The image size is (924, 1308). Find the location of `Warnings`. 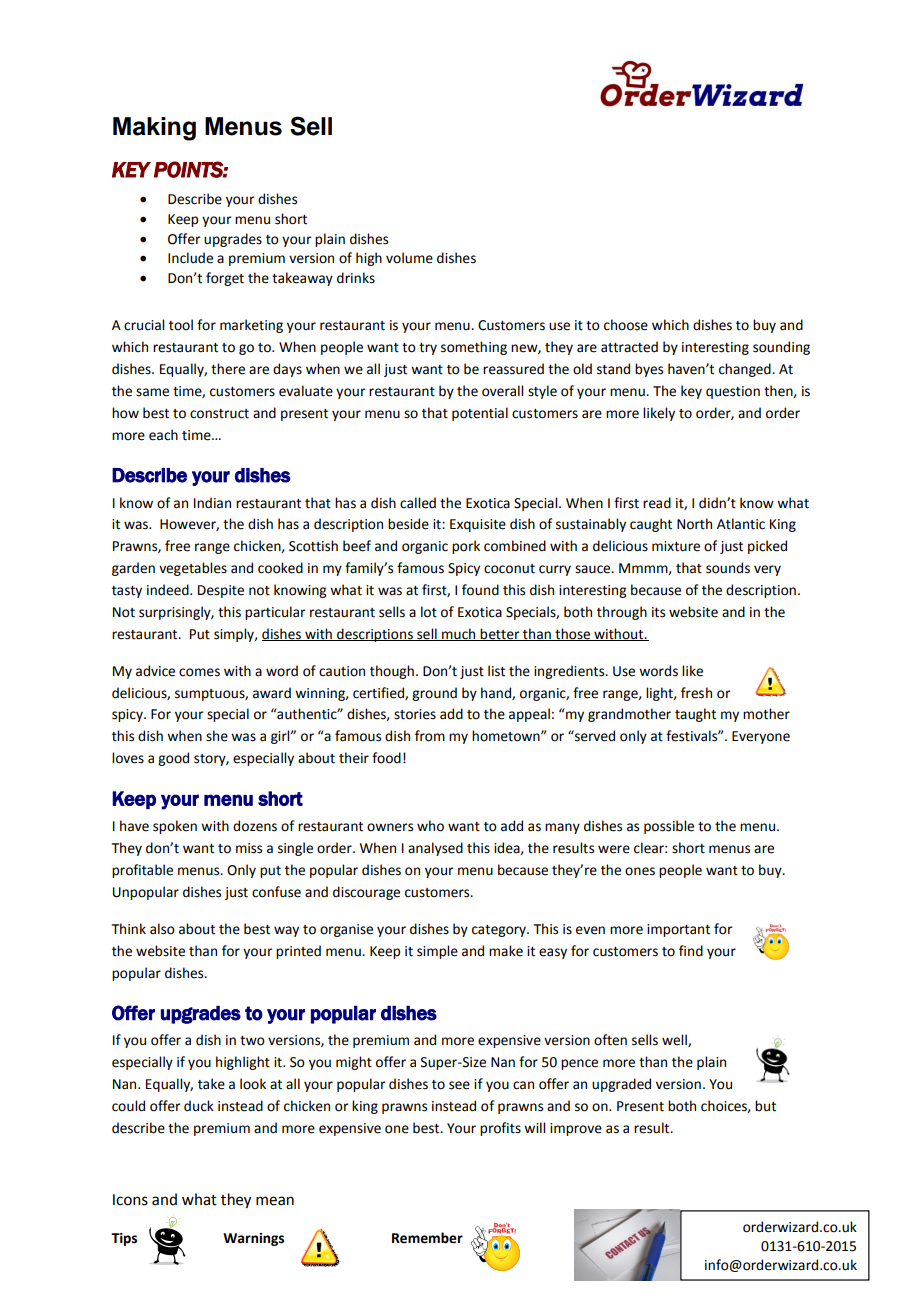

Warnings is located at coordinates (253, 1239).
